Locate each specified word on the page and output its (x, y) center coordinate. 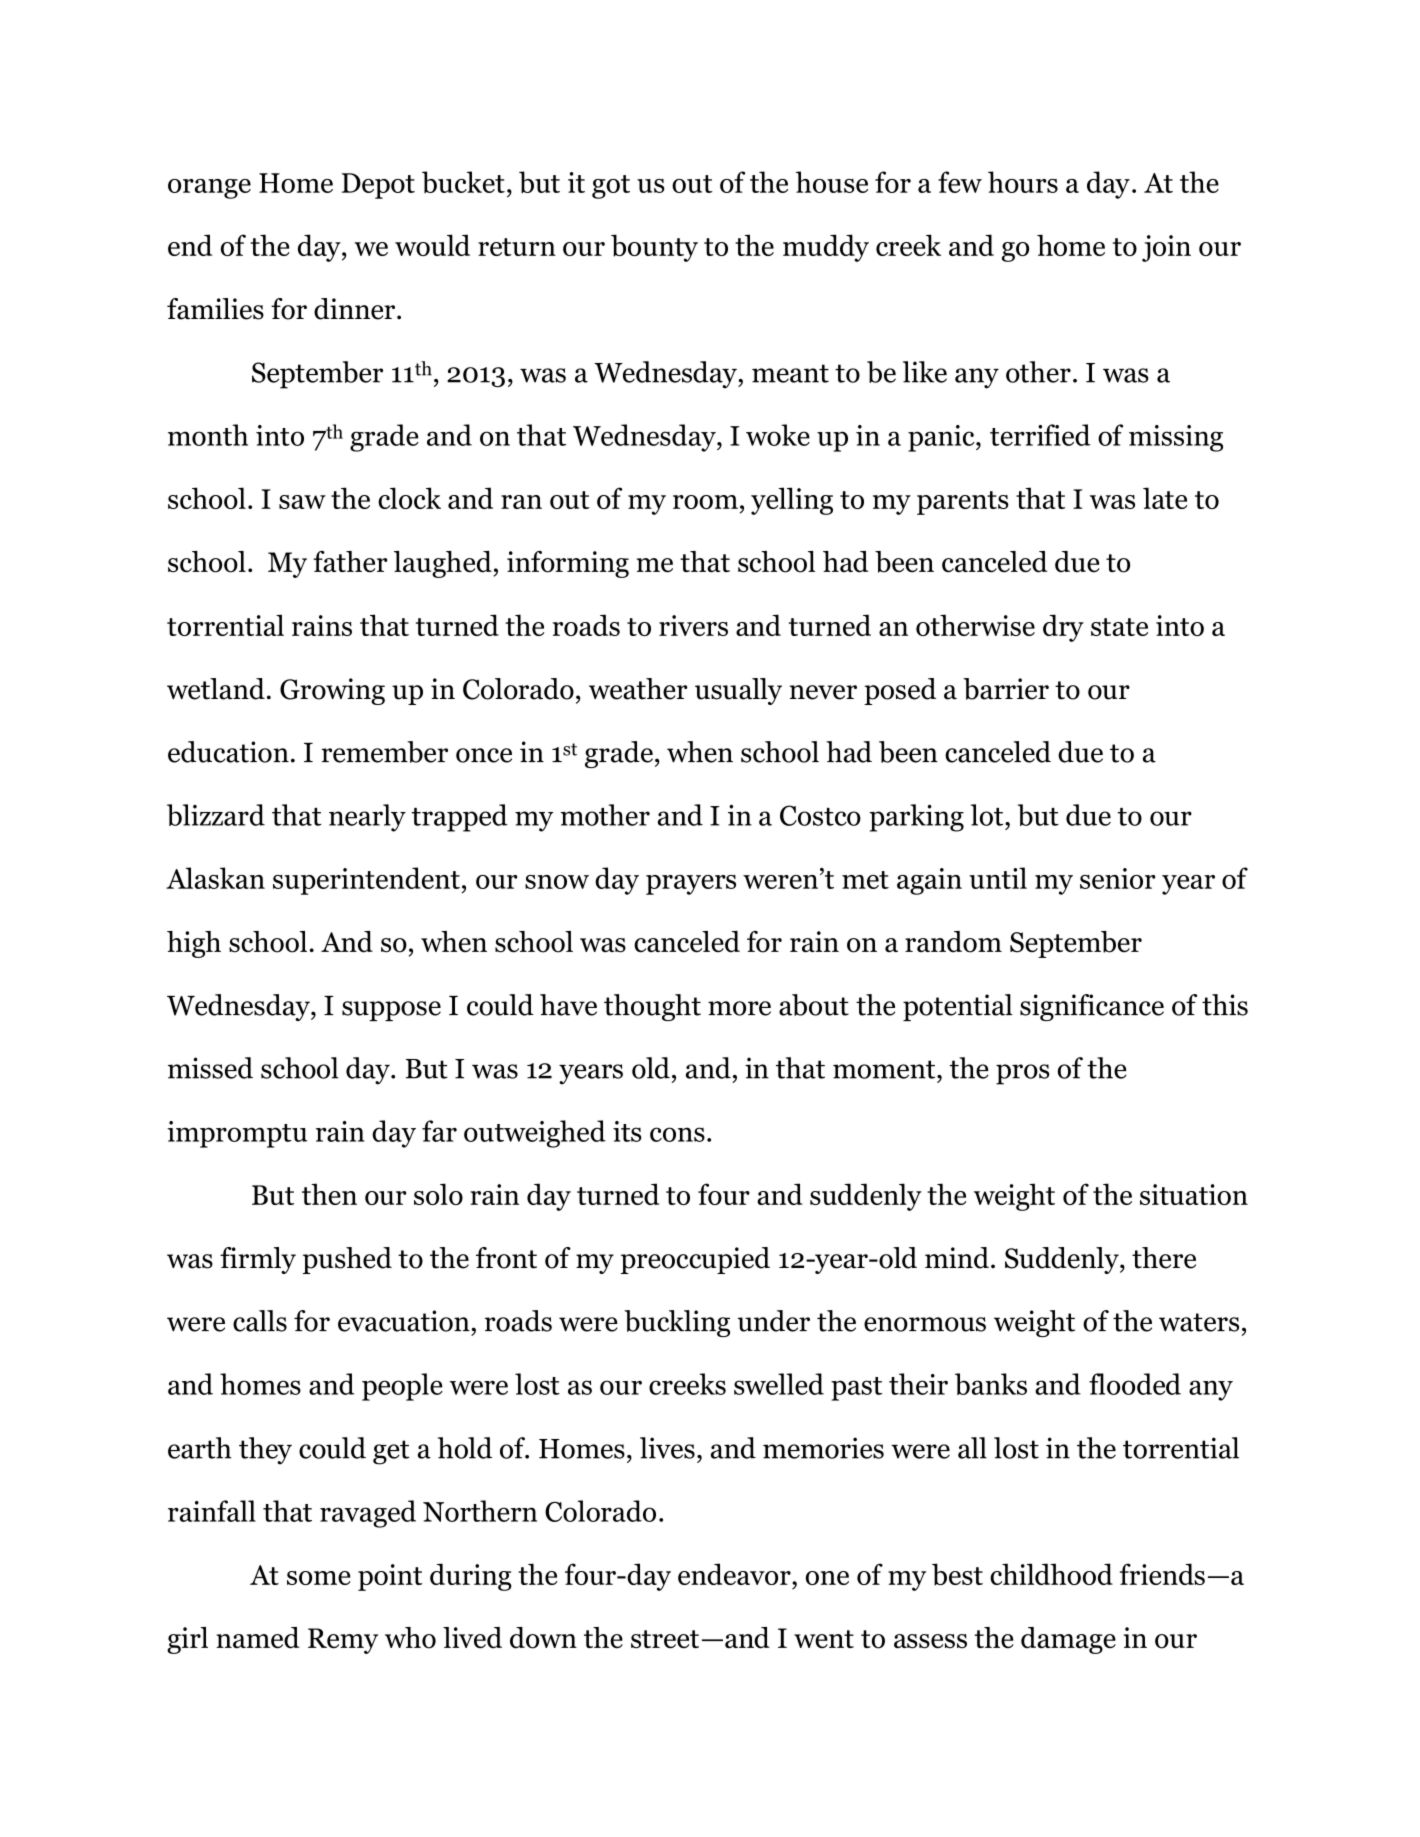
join (1166, 248)
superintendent (366, 881)
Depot (378, 186)
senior (1117, 878)
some (319, 1578)
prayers (691, 885)
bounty (654, 248)
